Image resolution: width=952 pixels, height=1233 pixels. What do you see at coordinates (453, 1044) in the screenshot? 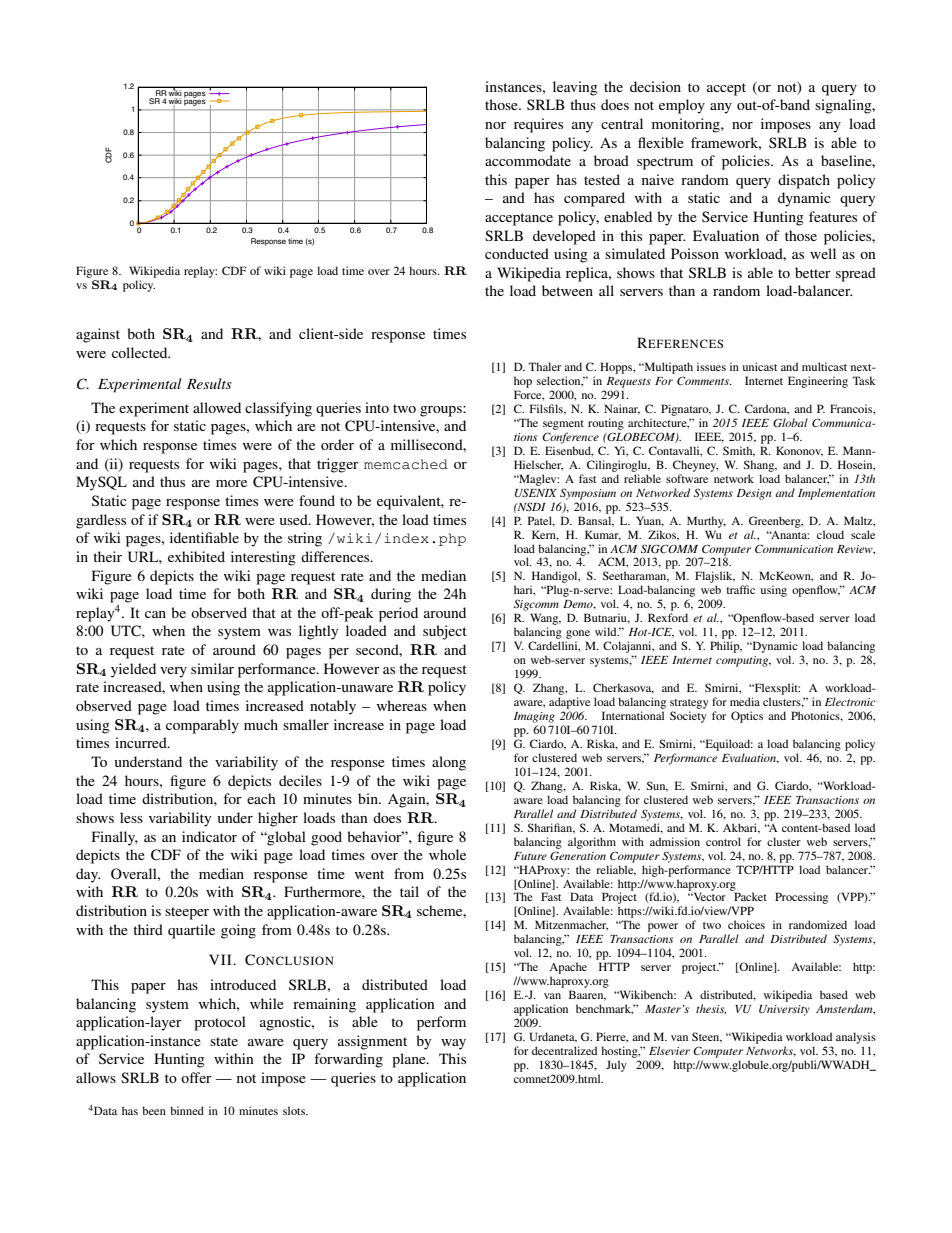
I see `way` at bounding box center [453, 1044].
